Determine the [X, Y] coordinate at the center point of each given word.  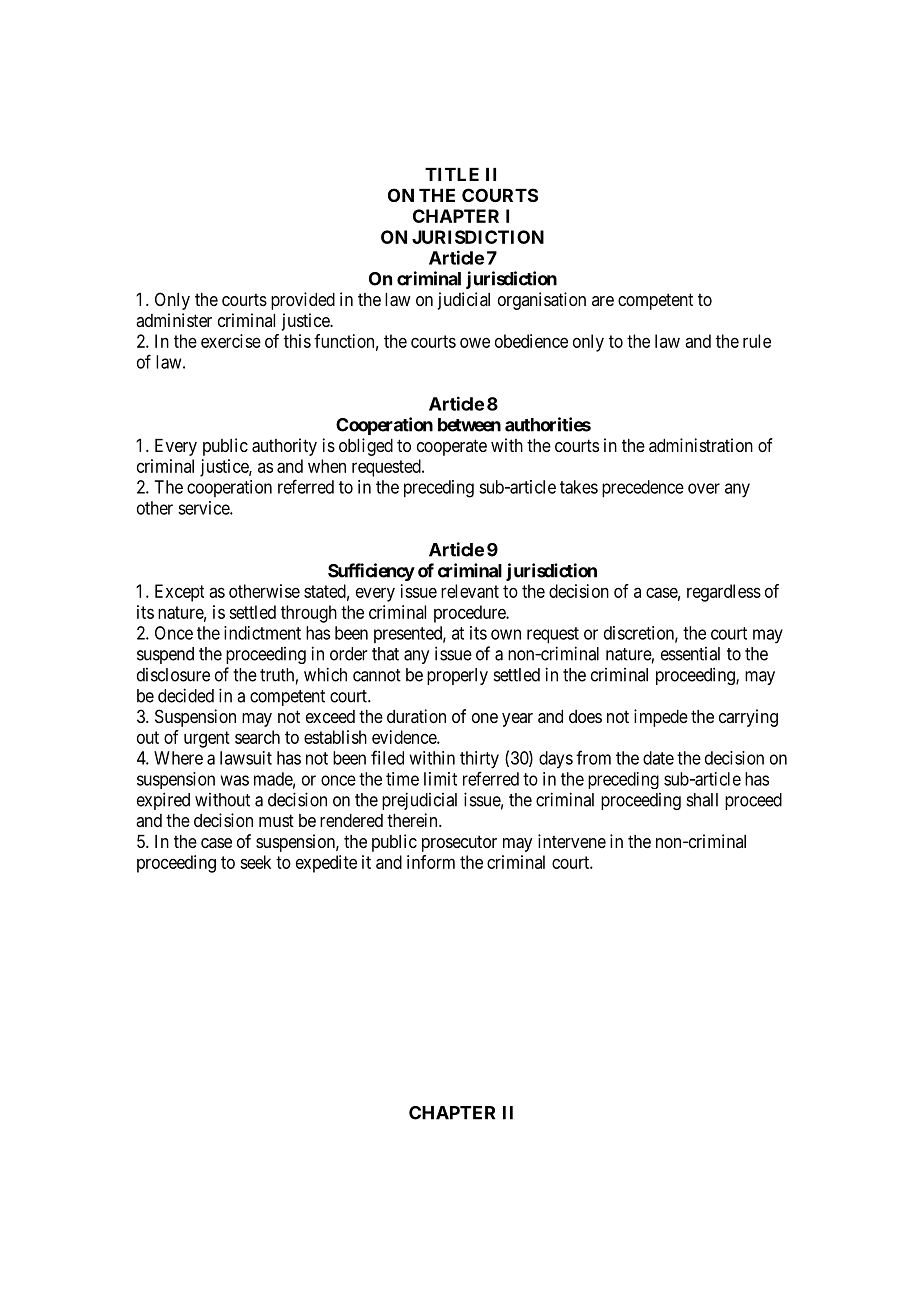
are [603, 301]
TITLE [452, 174]
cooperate [452, 447]
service [204, 508]
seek [255, 862]
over [704, 488]
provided [303, 301]
